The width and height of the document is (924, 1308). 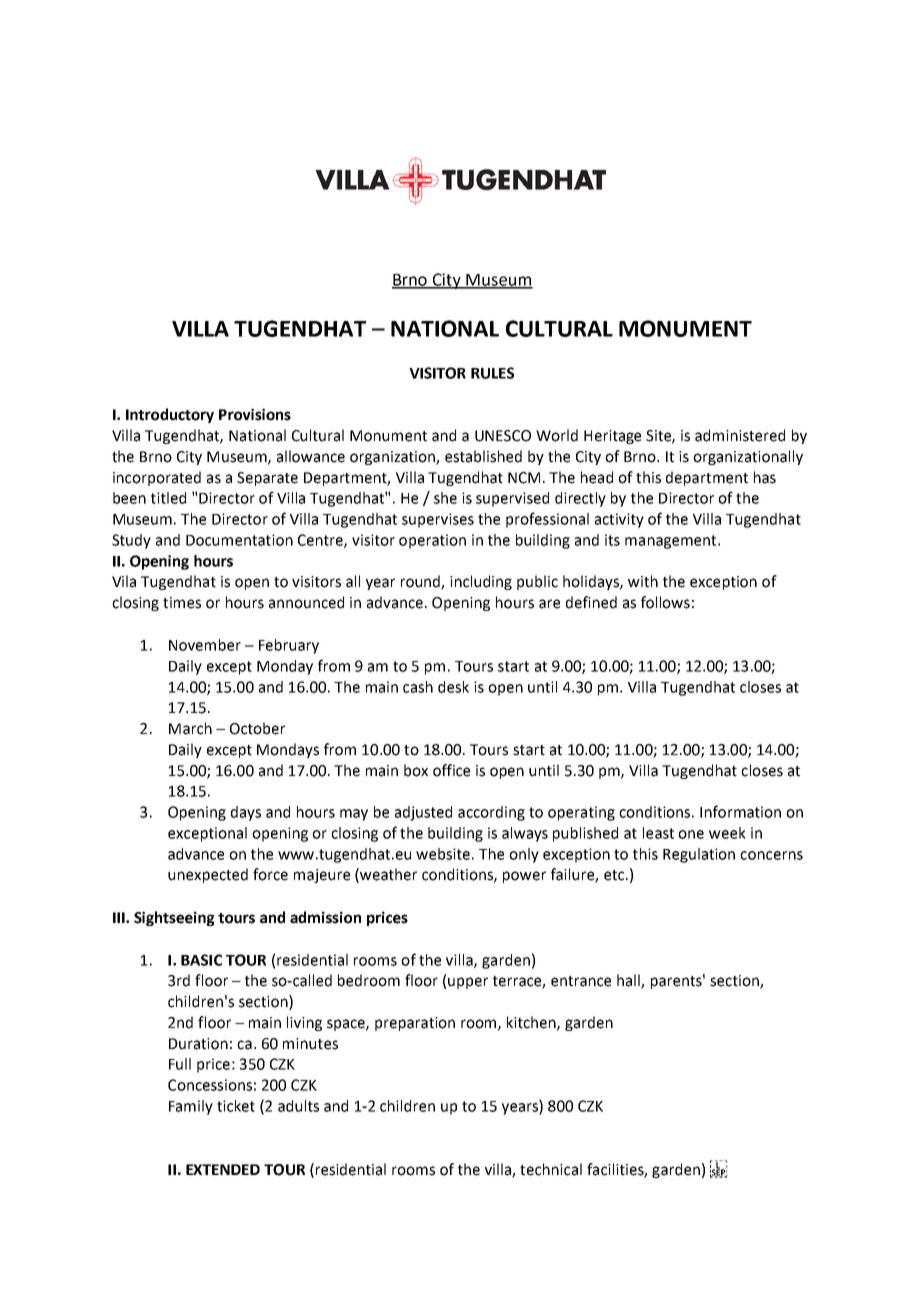 What do you see at coordinates (629, 981) in the document?
I see `hall` at bounding box center [629, 981].
